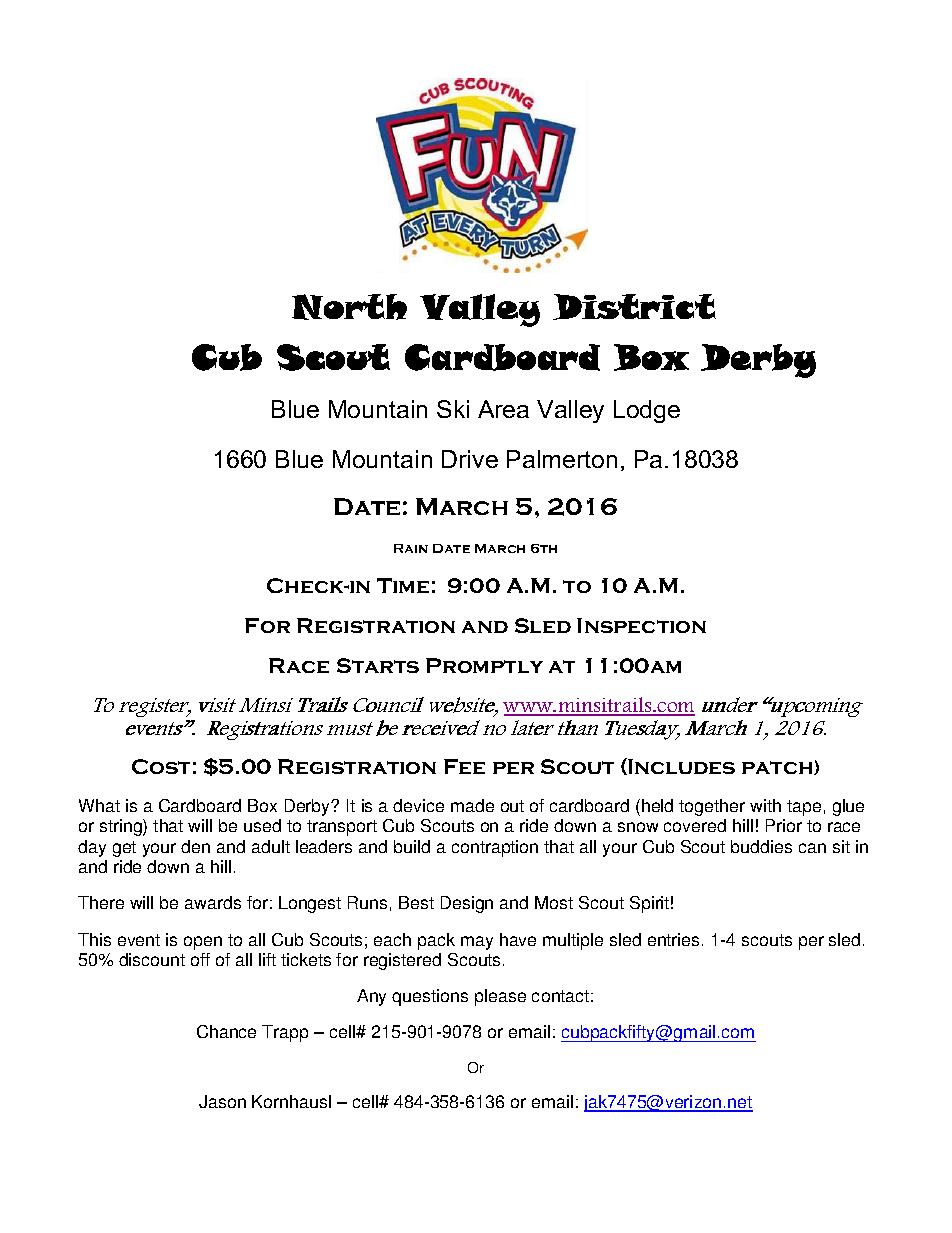  Describe the element at coordinates (411, 548) in the image. I see `Rain` at that location.
